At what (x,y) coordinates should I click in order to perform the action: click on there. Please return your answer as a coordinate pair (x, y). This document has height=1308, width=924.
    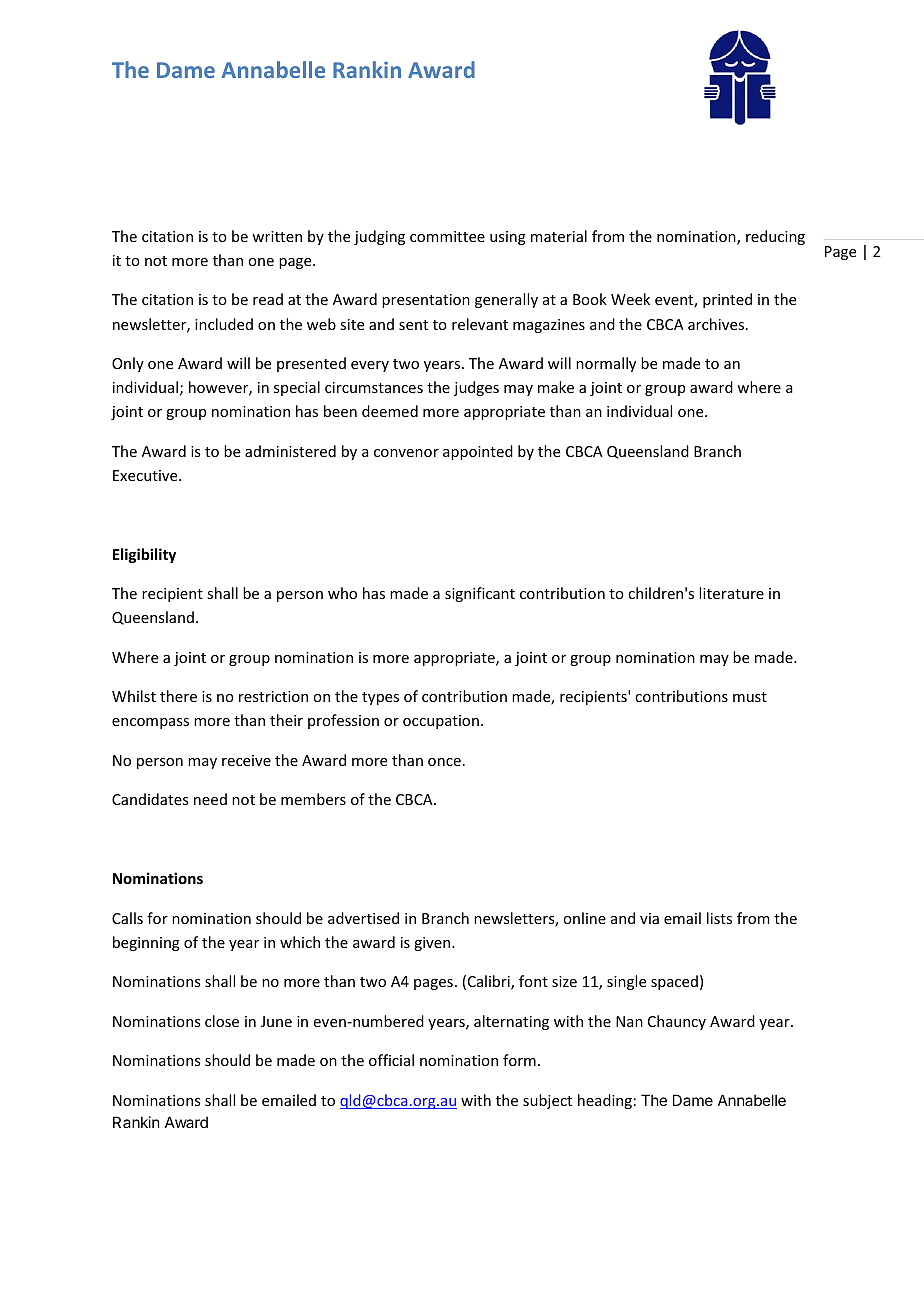
    Looking at the image, I should click on (178, 696).
